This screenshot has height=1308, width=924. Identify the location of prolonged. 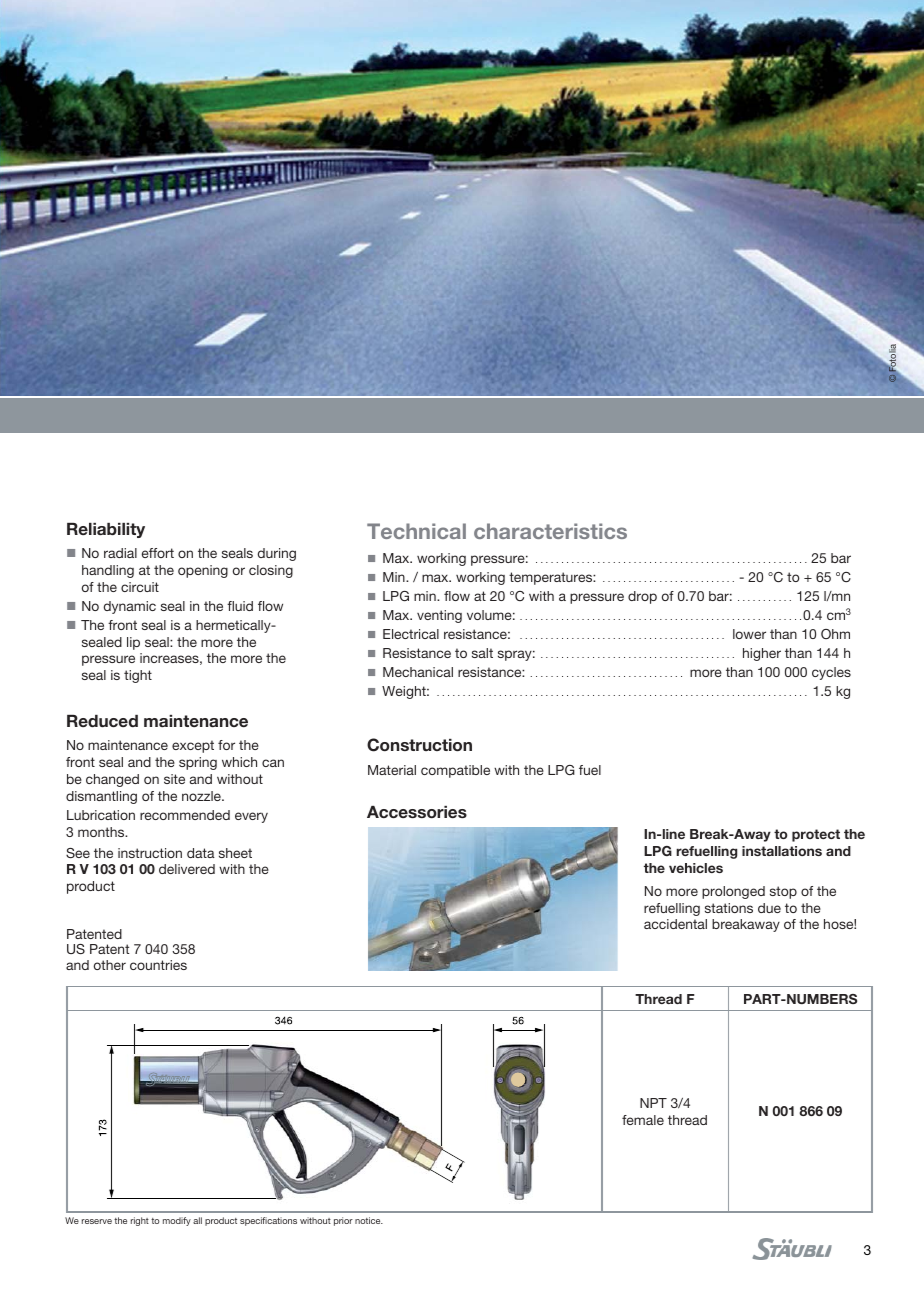
(733, 892).
